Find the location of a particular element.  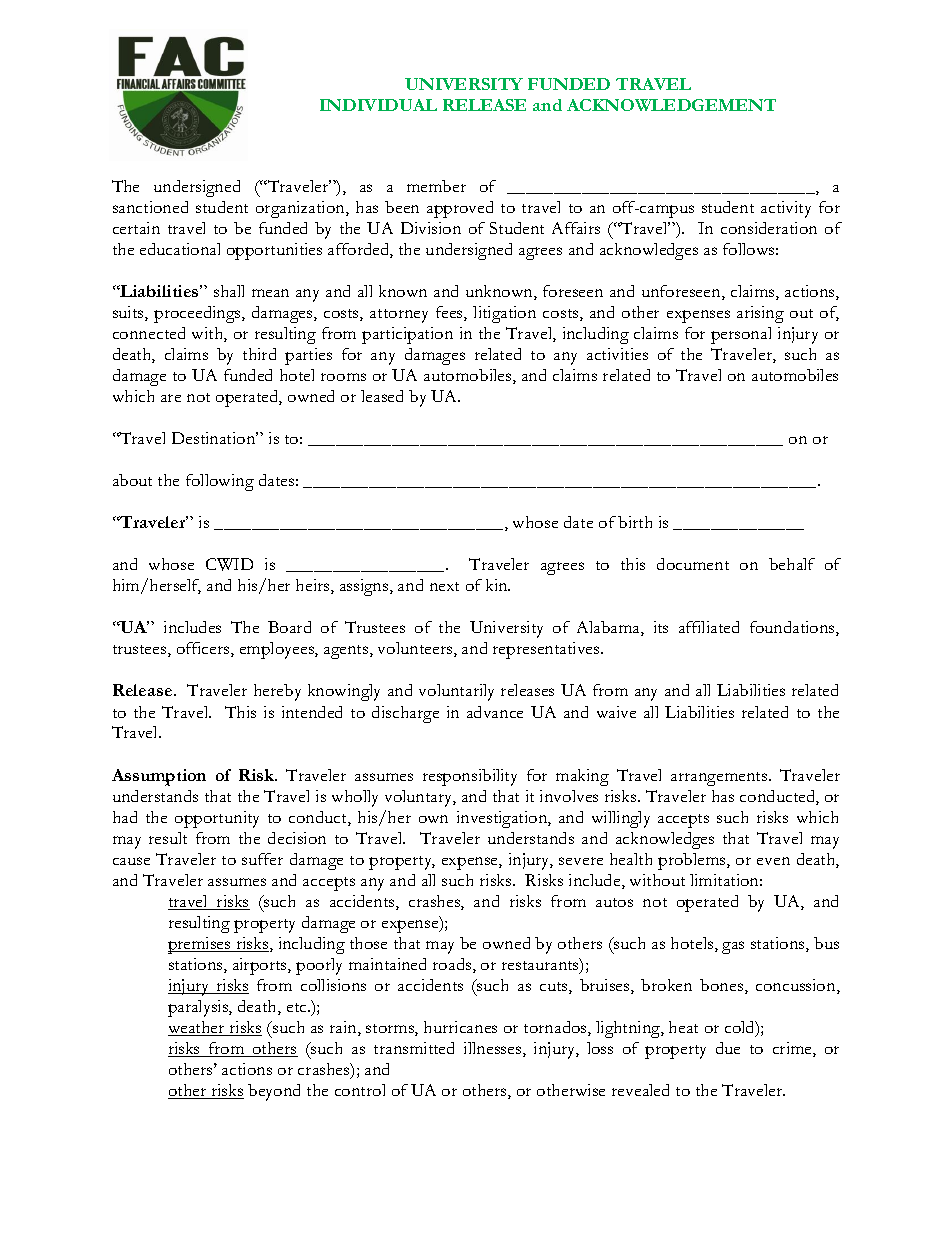

opportunity is located at coordinates (217, 819).
